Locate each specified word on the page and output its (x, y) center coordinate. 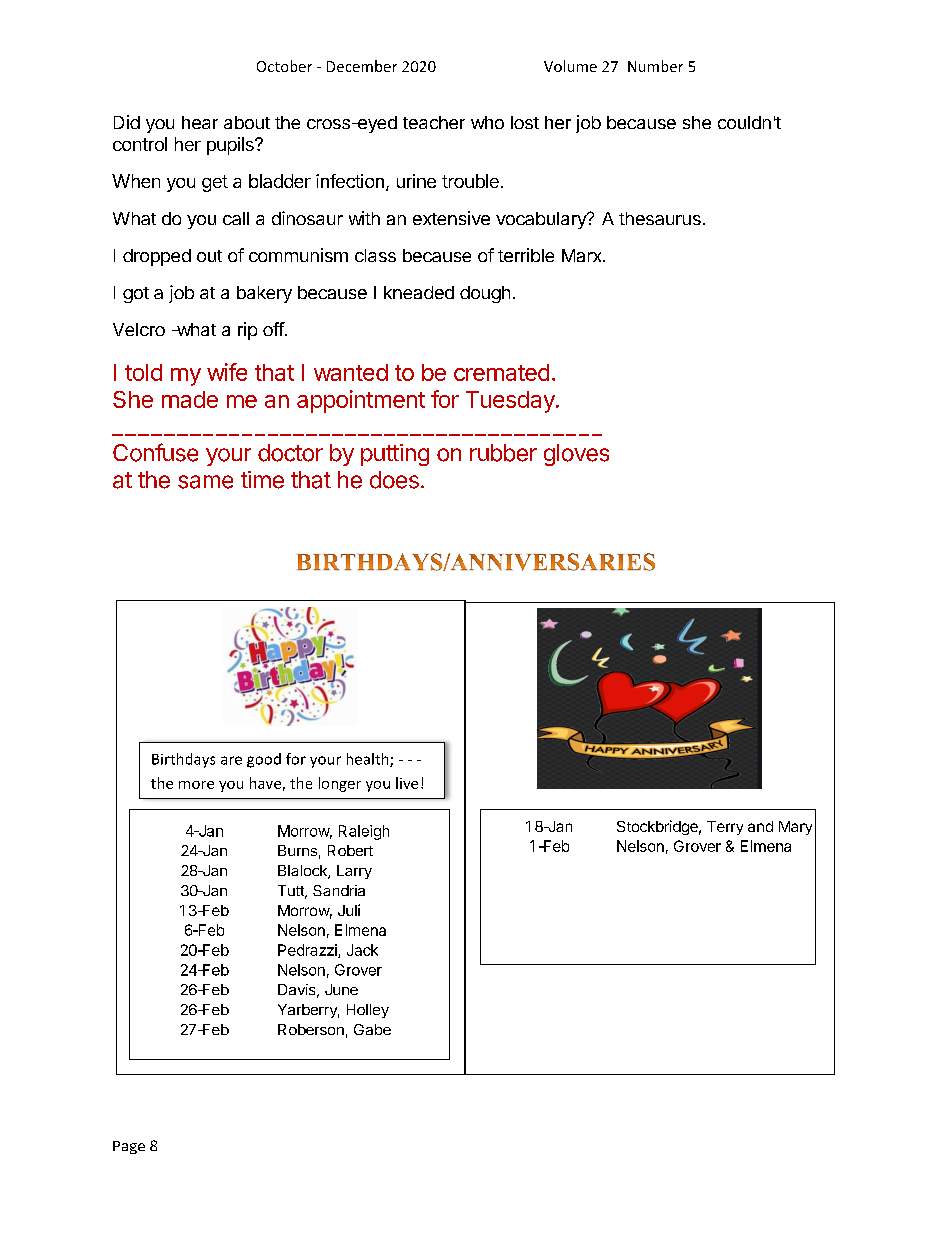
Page (129, 1147)
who (487, 122)
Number (655, 66)
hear (200, 122)
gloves (576, 455)
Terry (725, 828)
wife (227, 372)
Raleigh (364, 832)
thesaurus (660, 218)
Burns (297, 850)
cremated (501, 372)
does (394, 480)
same (205, 482)
